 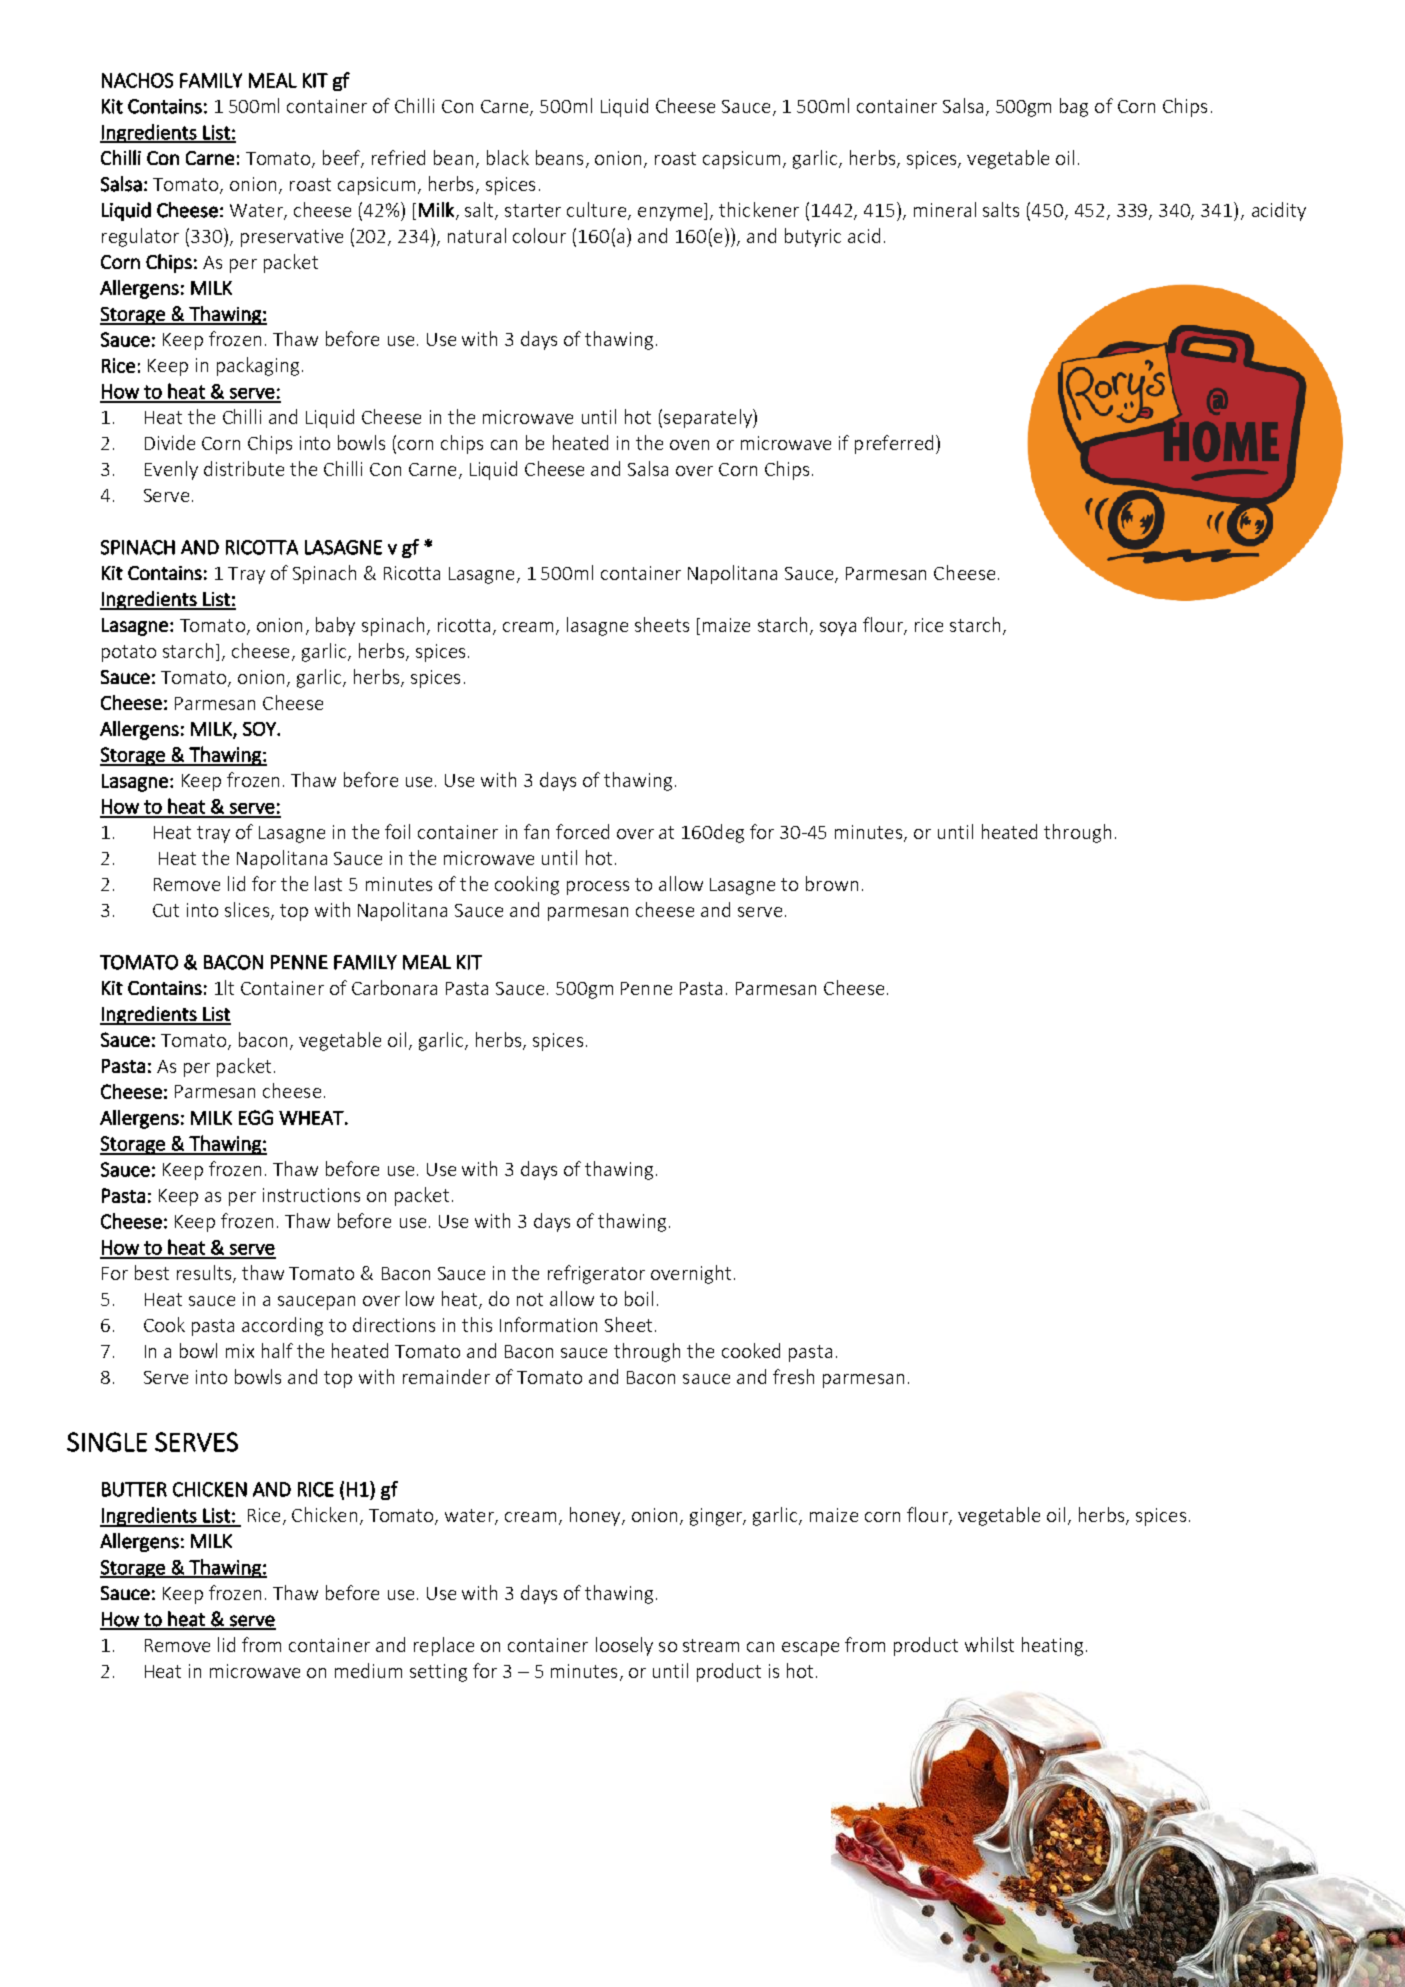 I want to click on medium, so click(x=368, y=1670).
